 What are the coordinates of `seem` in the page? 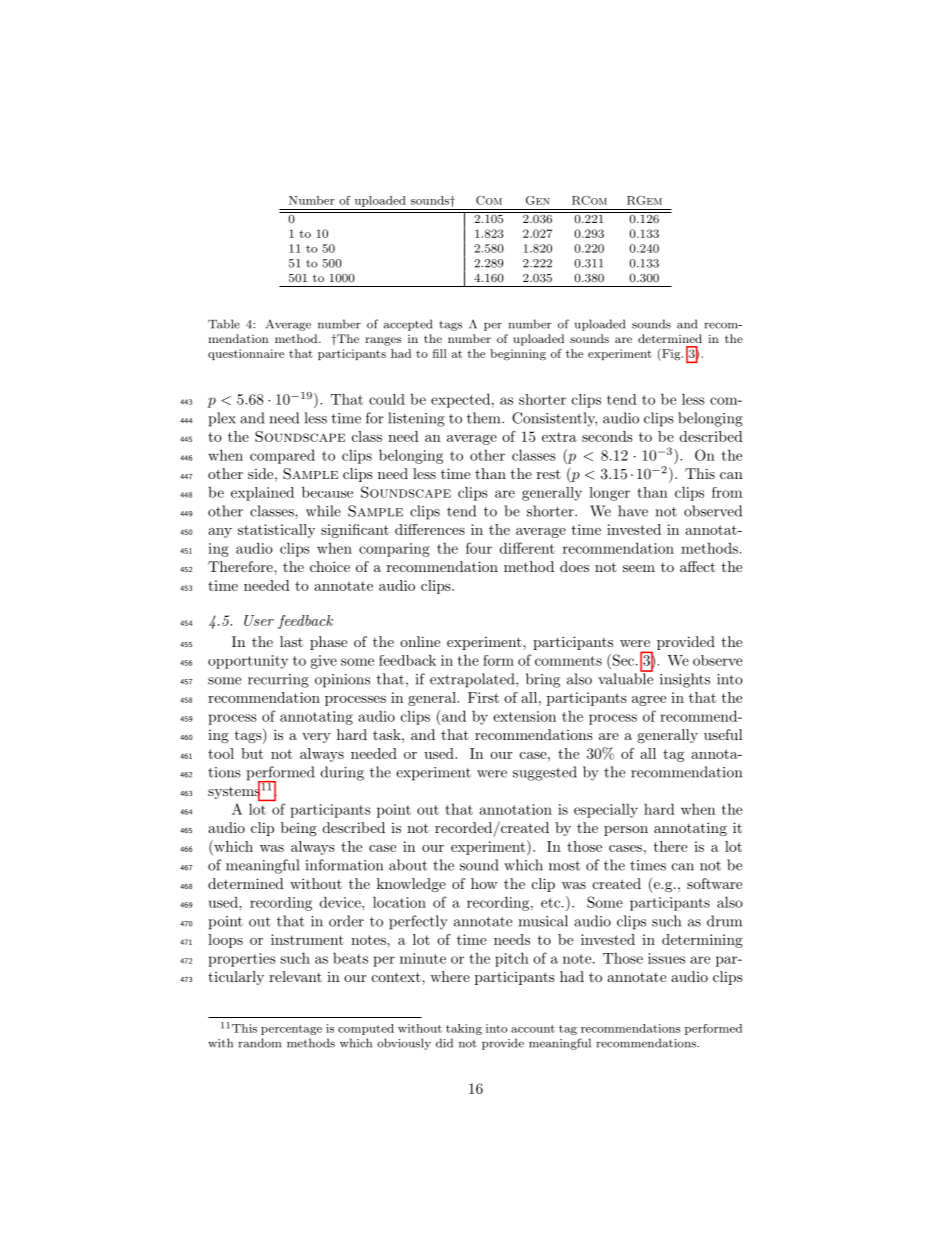 It's located at (639, 568).
